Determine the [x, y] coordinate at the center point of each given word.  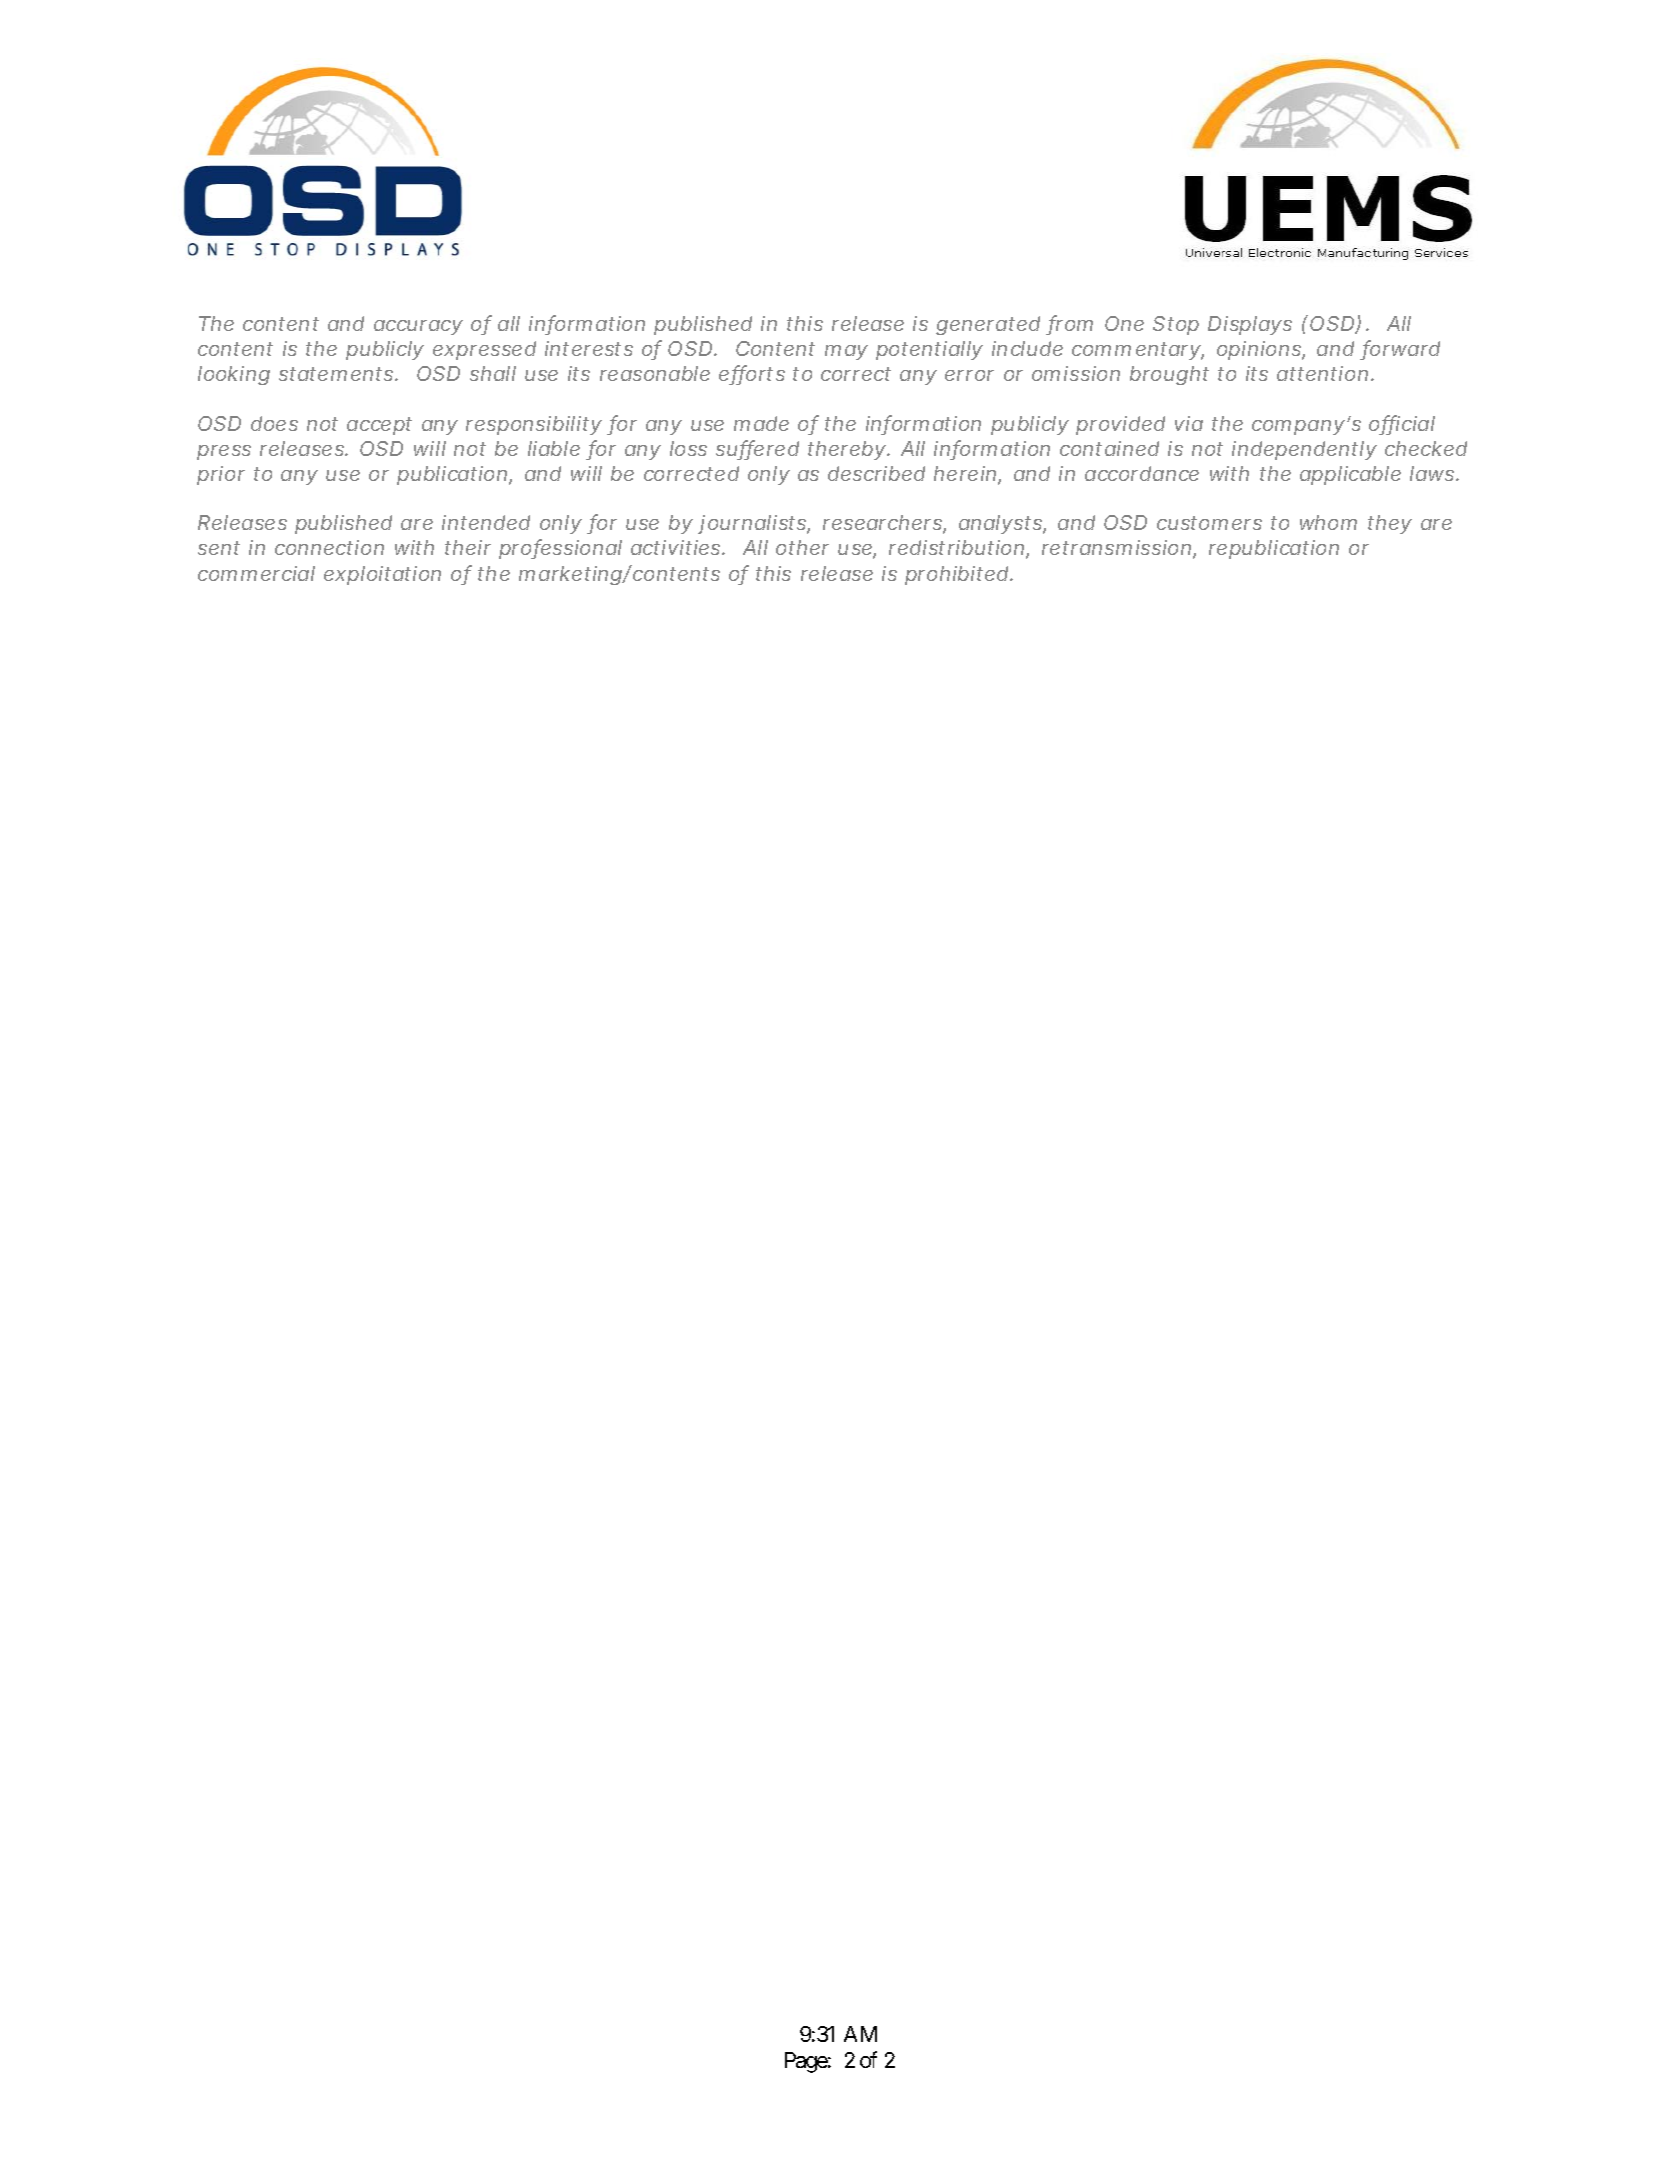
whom [1328, 522]
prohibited [956, 575]
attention [1322, 373]
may [846, 352]
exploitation [382, 575]
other [802, 547]
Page [806, 2062]
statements [337, 374]
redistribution [958, 549]
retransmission [1118, 549]
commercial [256, 573]
